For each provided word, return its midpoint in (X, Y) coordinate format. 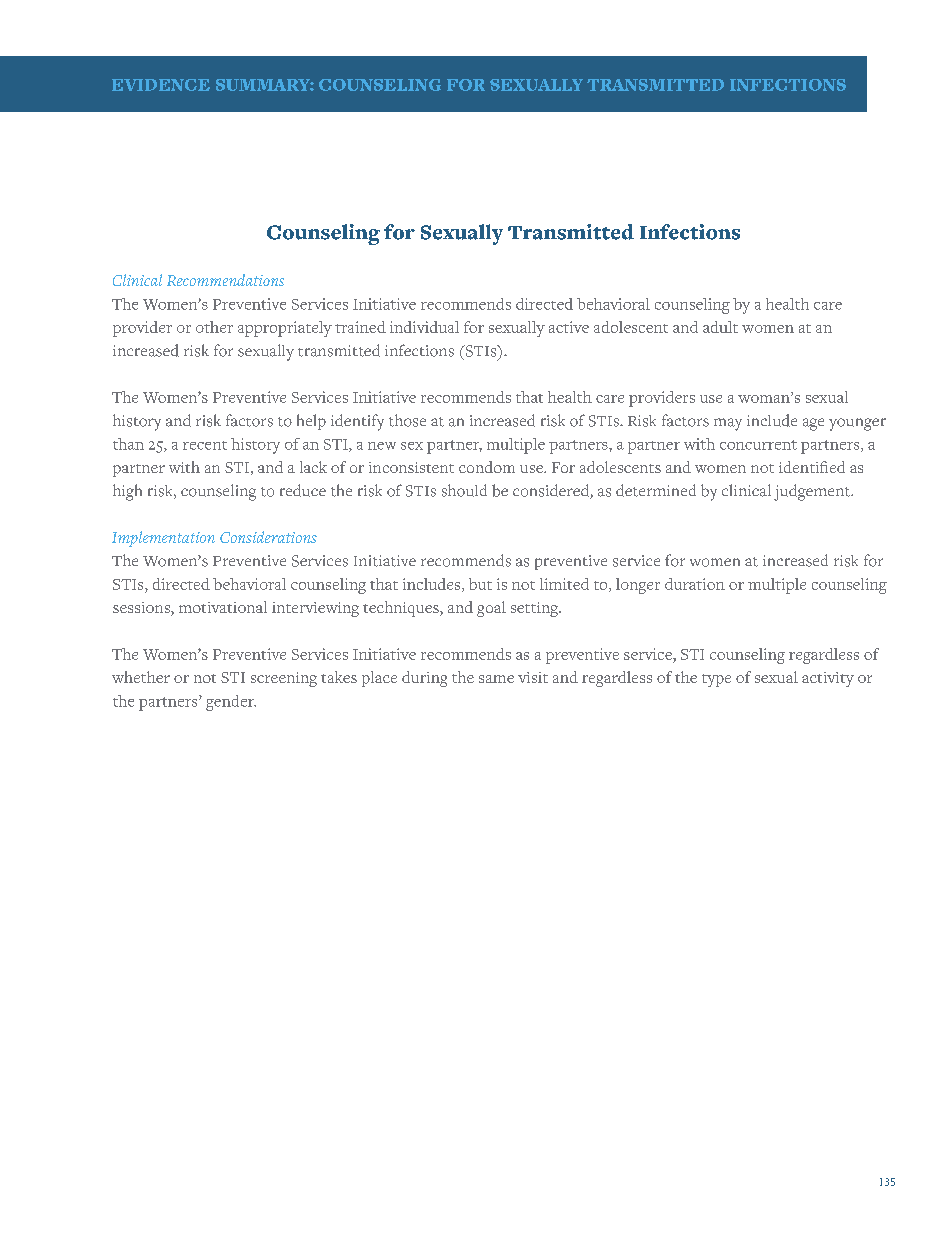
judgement (813, 492)
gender (231, 703)
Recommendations (225, 280)
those (407, 420)
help (311, 422)
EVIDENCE (161, 85)
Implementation (163, 539)
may (728, 424)
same (496, 679)
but (480, 584)
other (214, 327)
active (569, 327)
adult (720, 327)
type (716, 680)
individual (424, 327)
